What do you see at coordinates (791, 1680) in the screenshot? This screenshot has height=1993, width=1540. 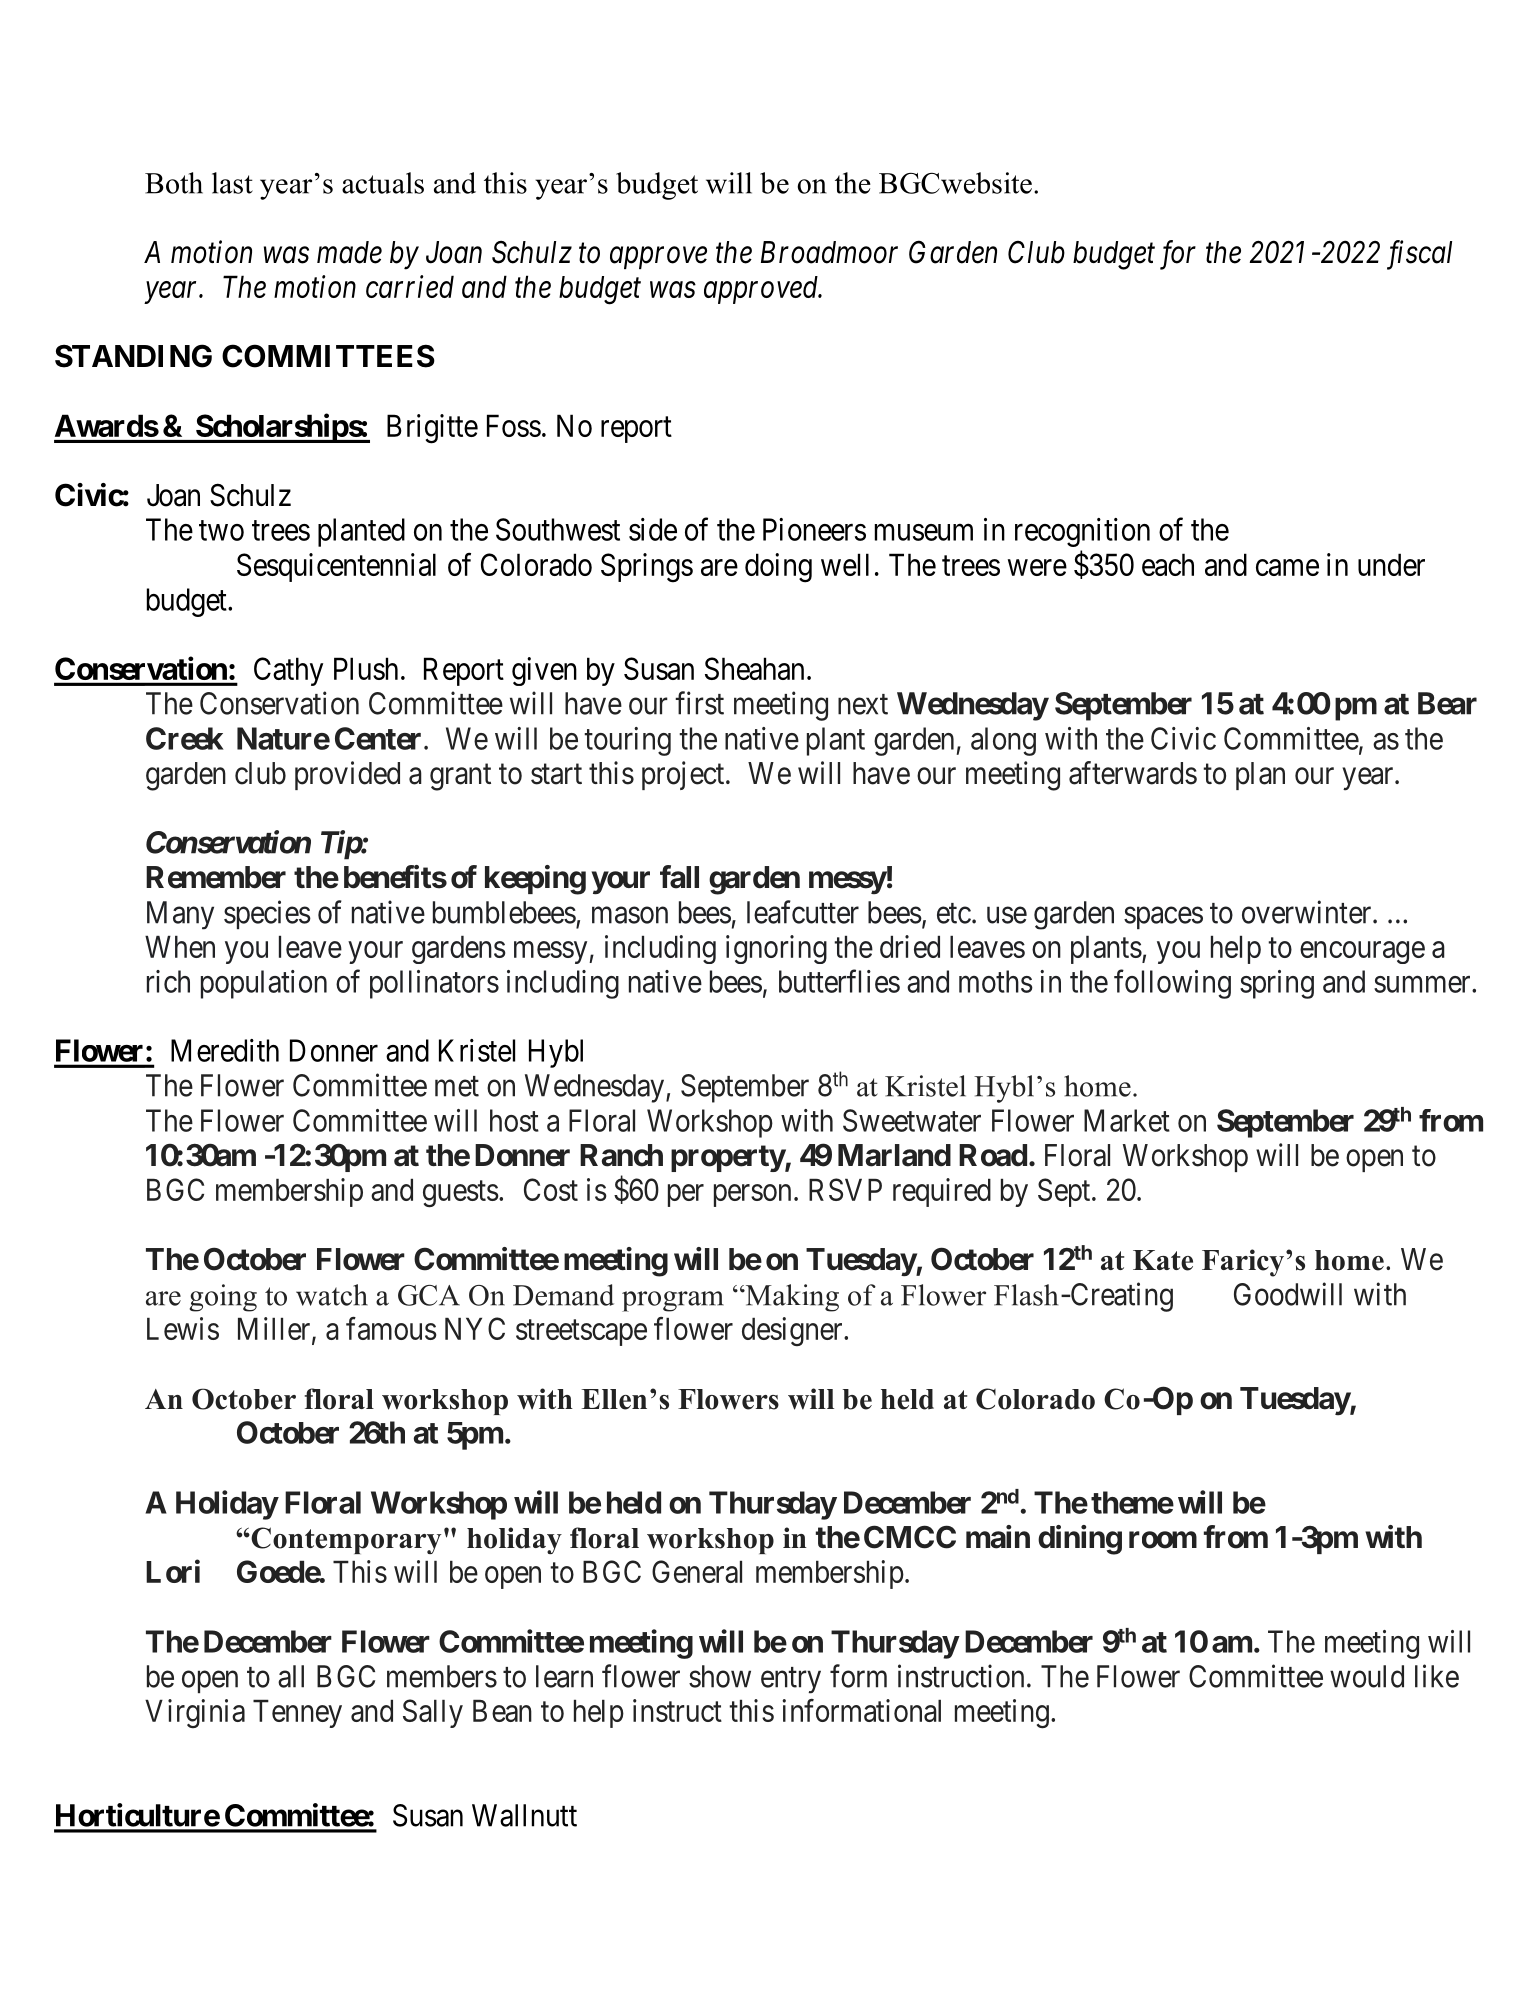 I see `entry` at bounding box center [791, 1680].
